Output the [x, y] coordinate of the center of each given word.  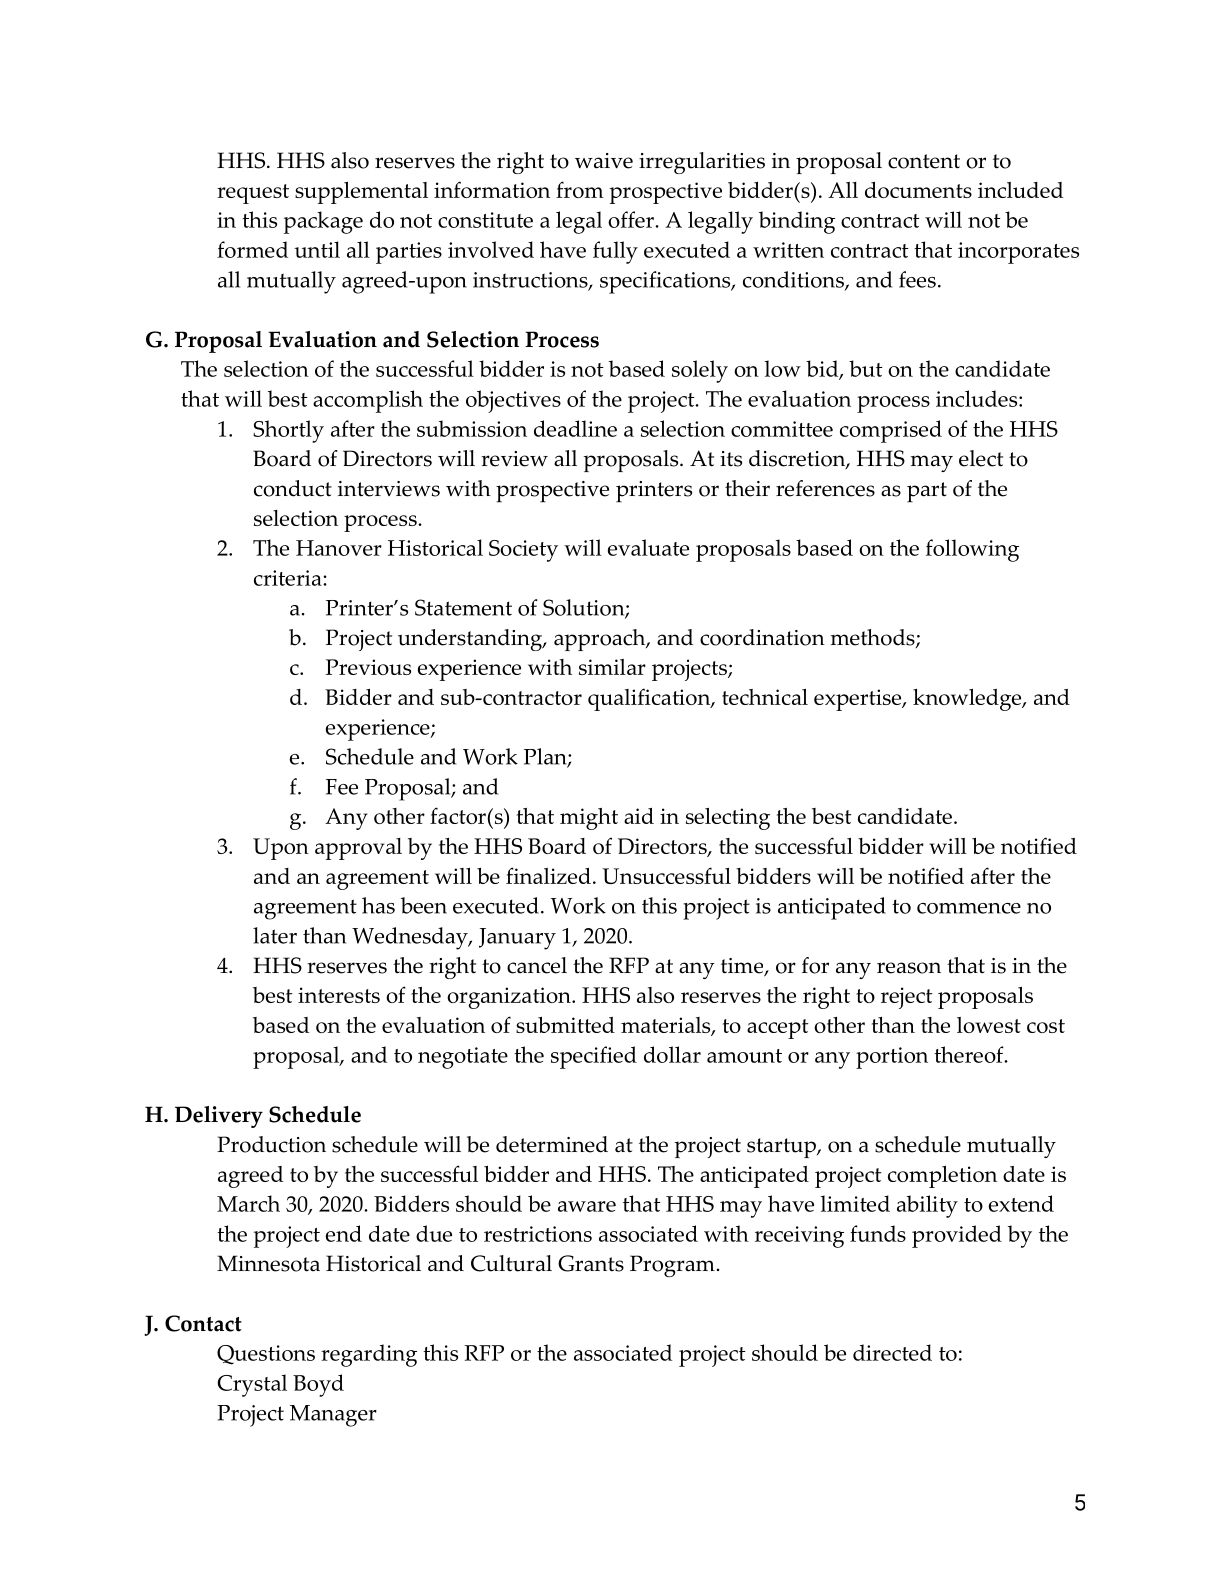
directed [892, 1352]
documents [918, 190]
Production [271, 1144]
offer [632, 219]
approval [358, 849]
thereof [970, 1054]
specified [594, 1057]
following [972, 550]
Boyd [318, 1385]
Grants [591, 1263]
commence [969, 908]
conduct [293, 488]
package [323, 222]
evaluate [648, 547]
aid [639, 816]
